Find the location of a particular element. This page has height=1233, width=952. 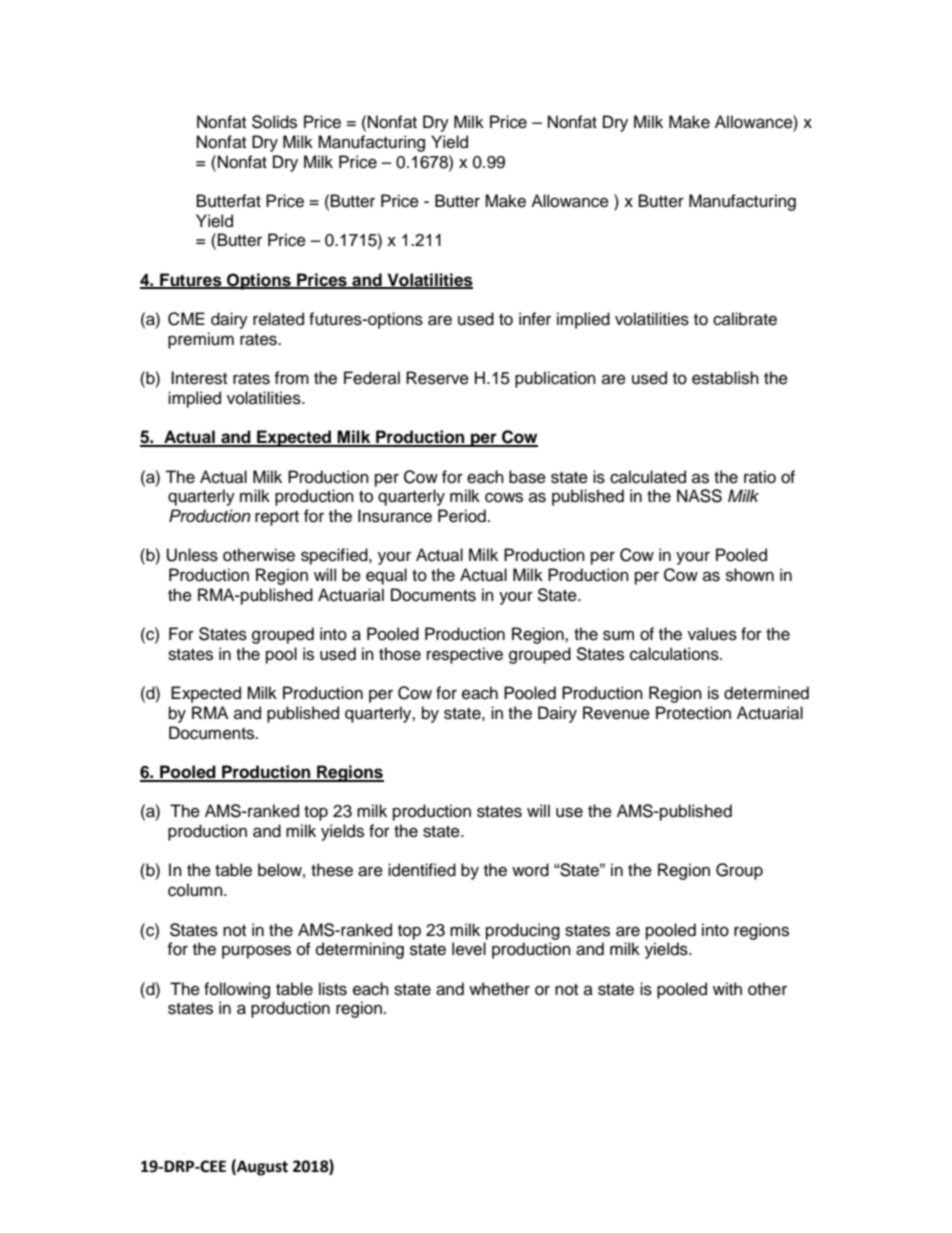

purposes is located at coordinates (256, 952).
